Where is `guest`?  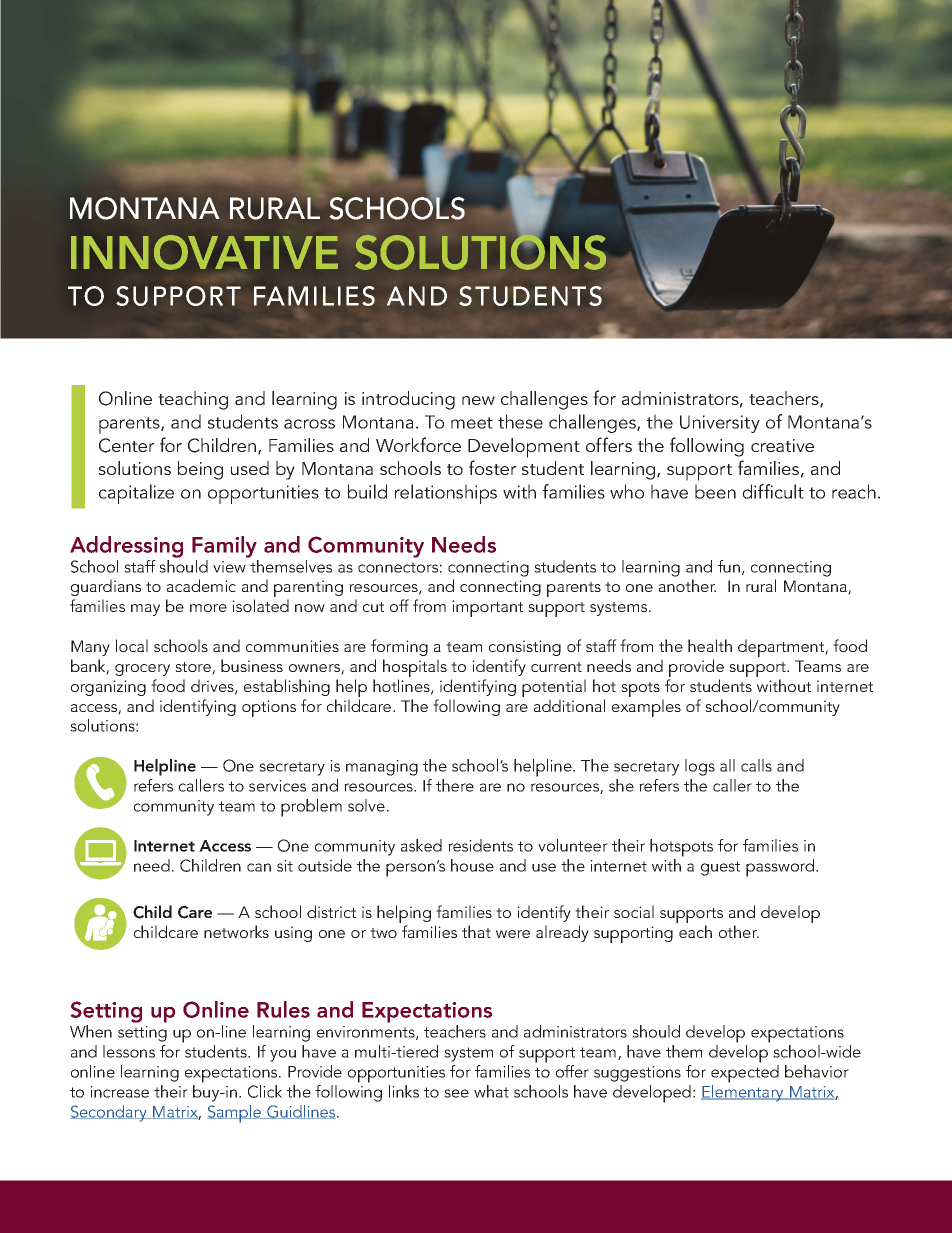
guest is located at coordinates (720, 868).
